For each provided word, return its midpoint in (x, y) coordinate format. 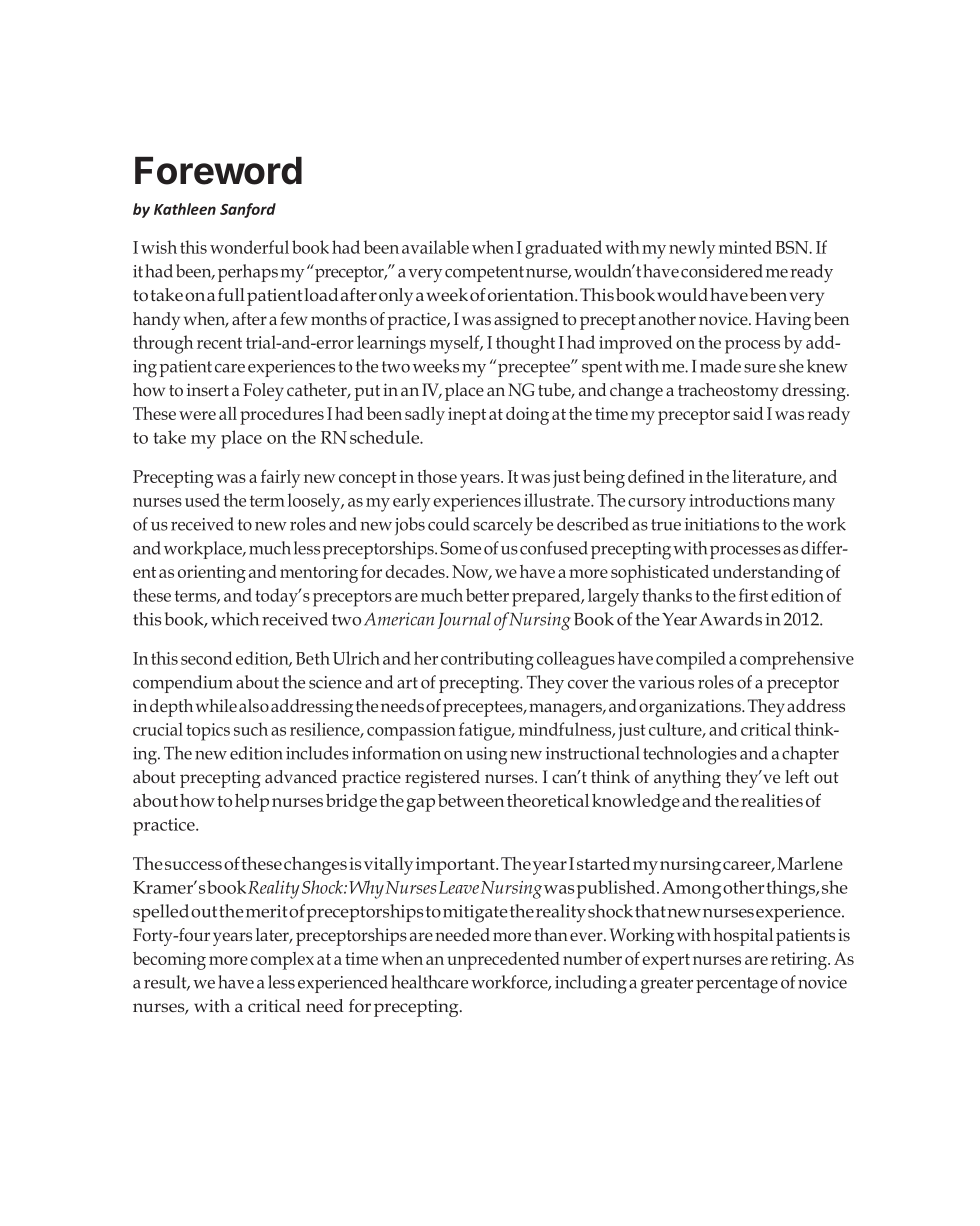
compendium (183, 684)
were (197, 415)
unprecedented (503, 961)
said (748, 413)
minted (745, 247)
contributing (487, 660)
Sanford (248, 210)
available (435, 247)
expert (666, 962)
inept (467, 416)
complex (282, 961)
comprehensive (797, 660)
